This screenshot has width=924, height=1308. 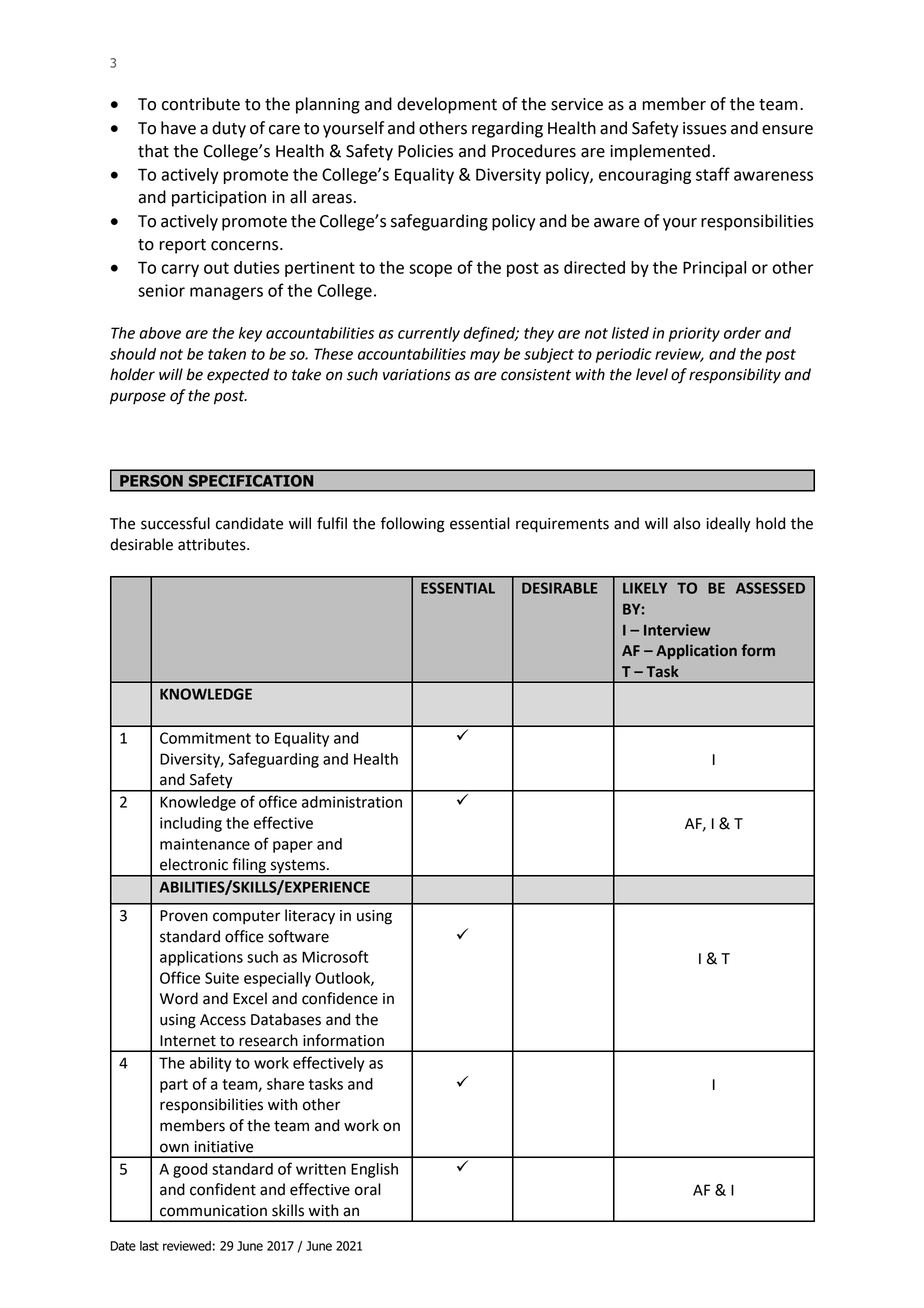 What do you see at coordinates (205, 738) in the screenshot?
I see `Commitment` at bounding box center [205, 738].
